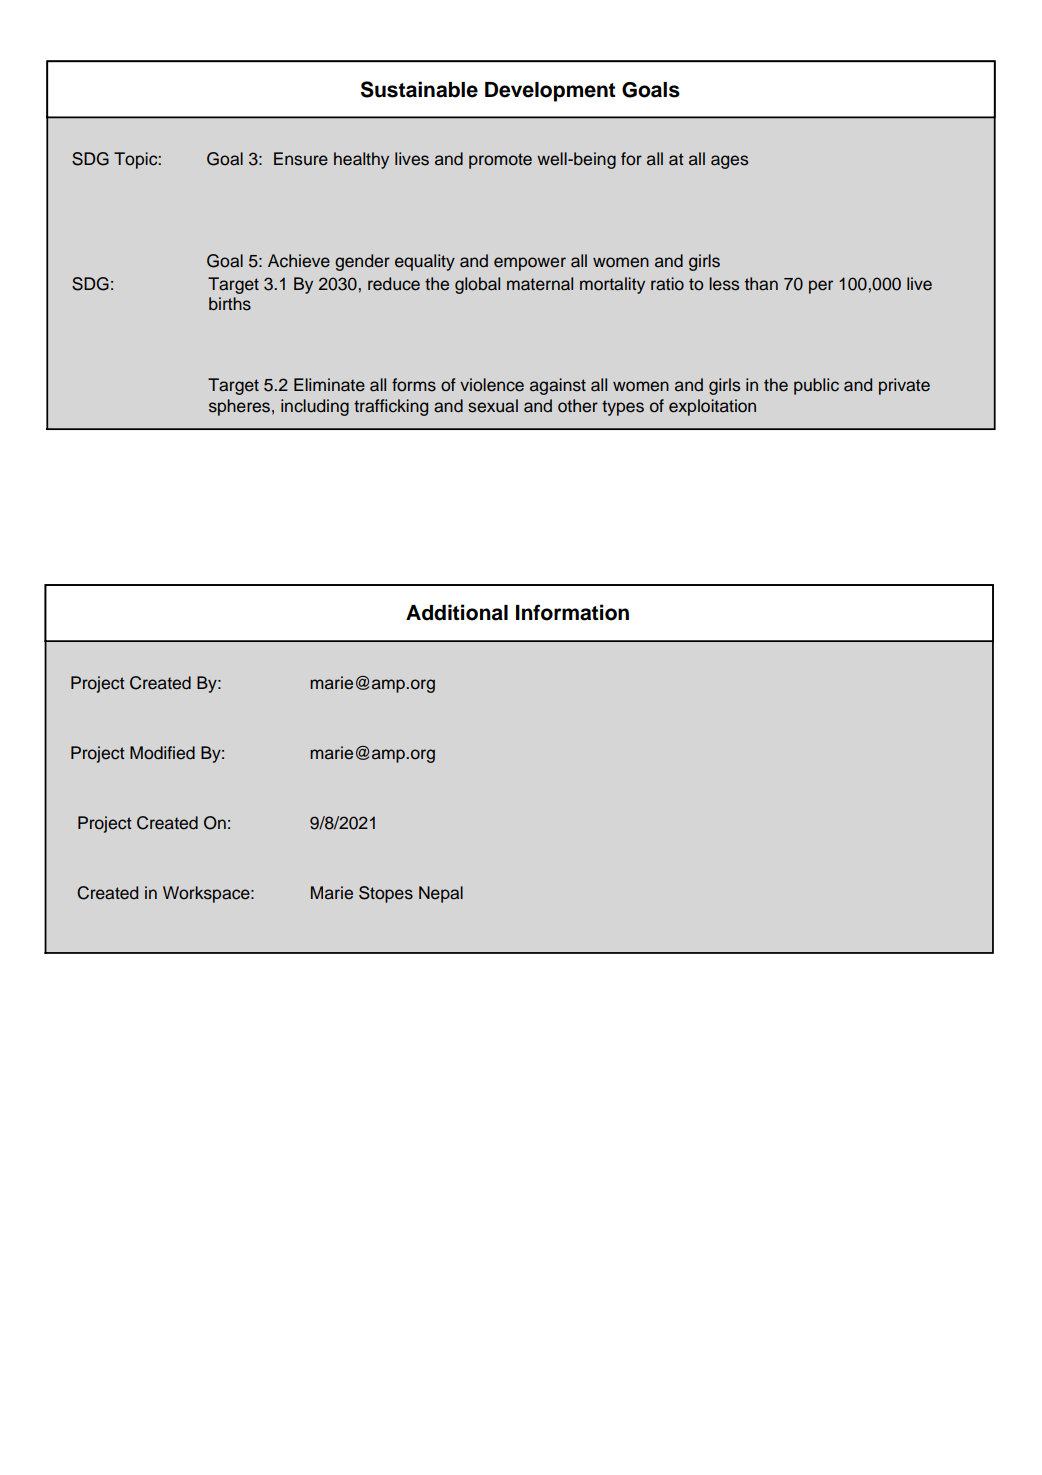 The image size is (1042, 1475). What do you see at coordinates (457, 612) in the document?
I see `Additional` at bounding box center [457, 612].
